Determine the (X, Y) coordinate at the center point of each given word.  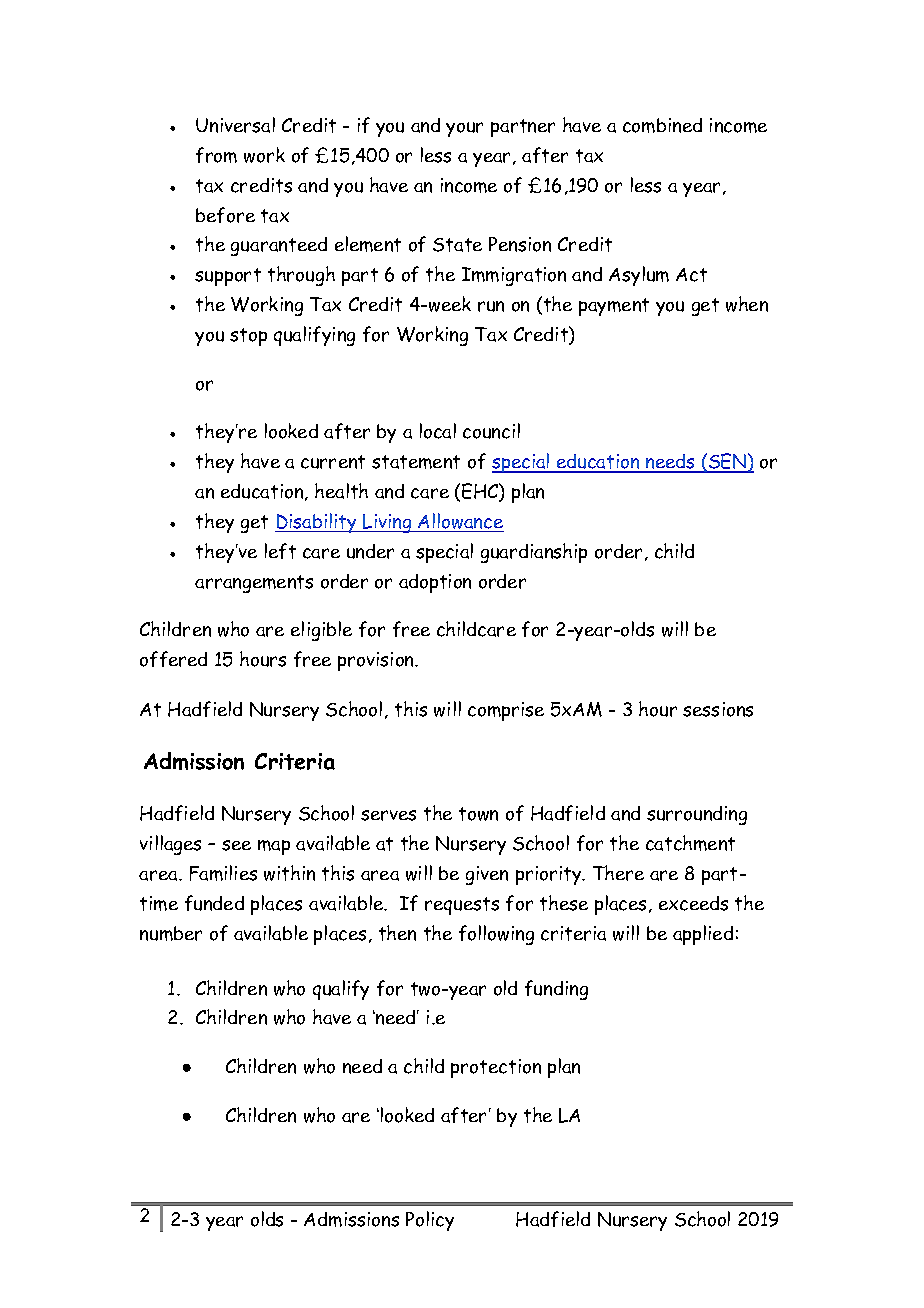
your (464, 129)
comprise (506, 711)
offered (173, 659)
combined (662, 125)
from (216, 155)
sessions (718, 709)
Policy (430, 1221)
